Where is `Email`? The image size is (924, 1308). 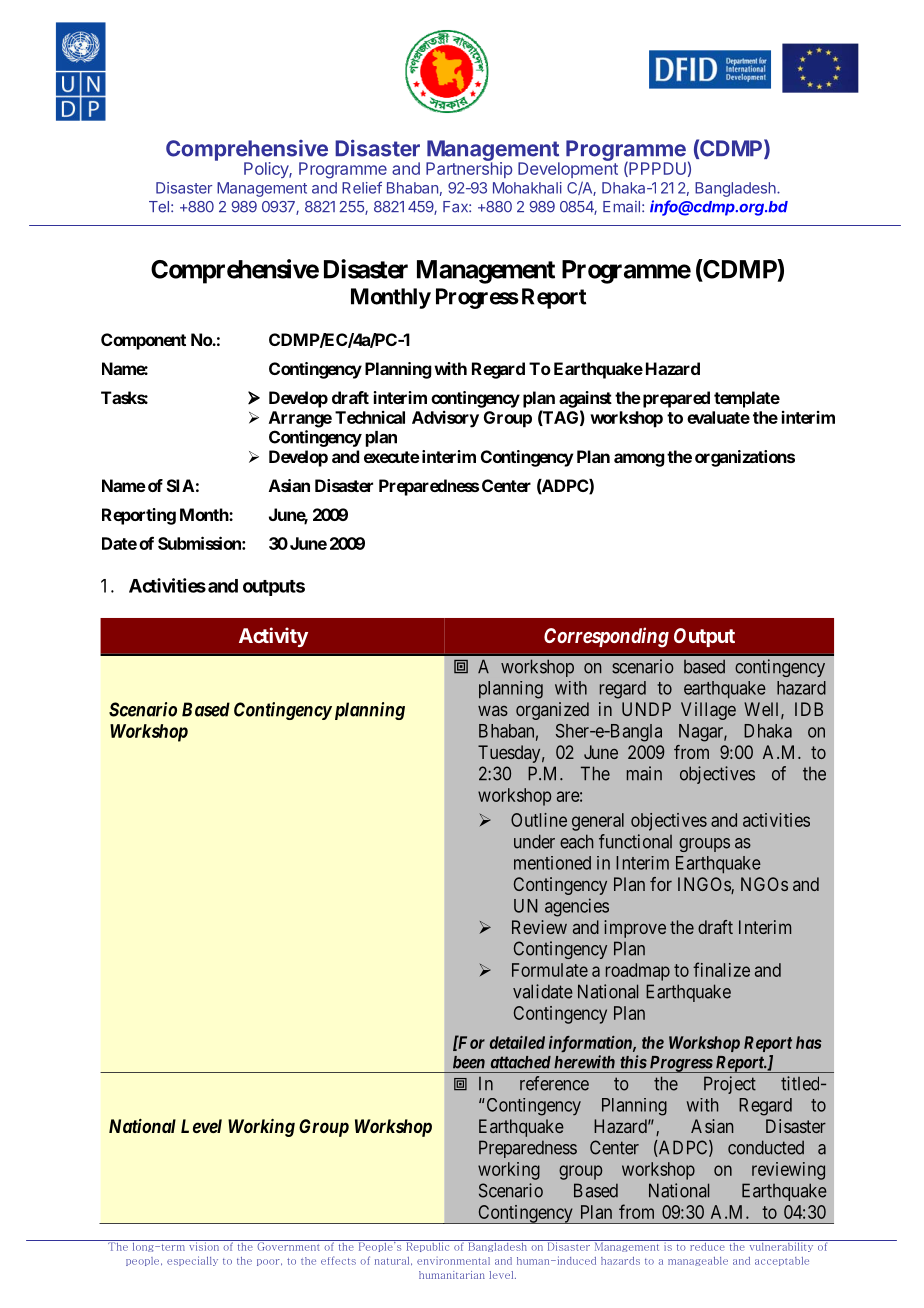 Email is located at coordinates (621, 207).
